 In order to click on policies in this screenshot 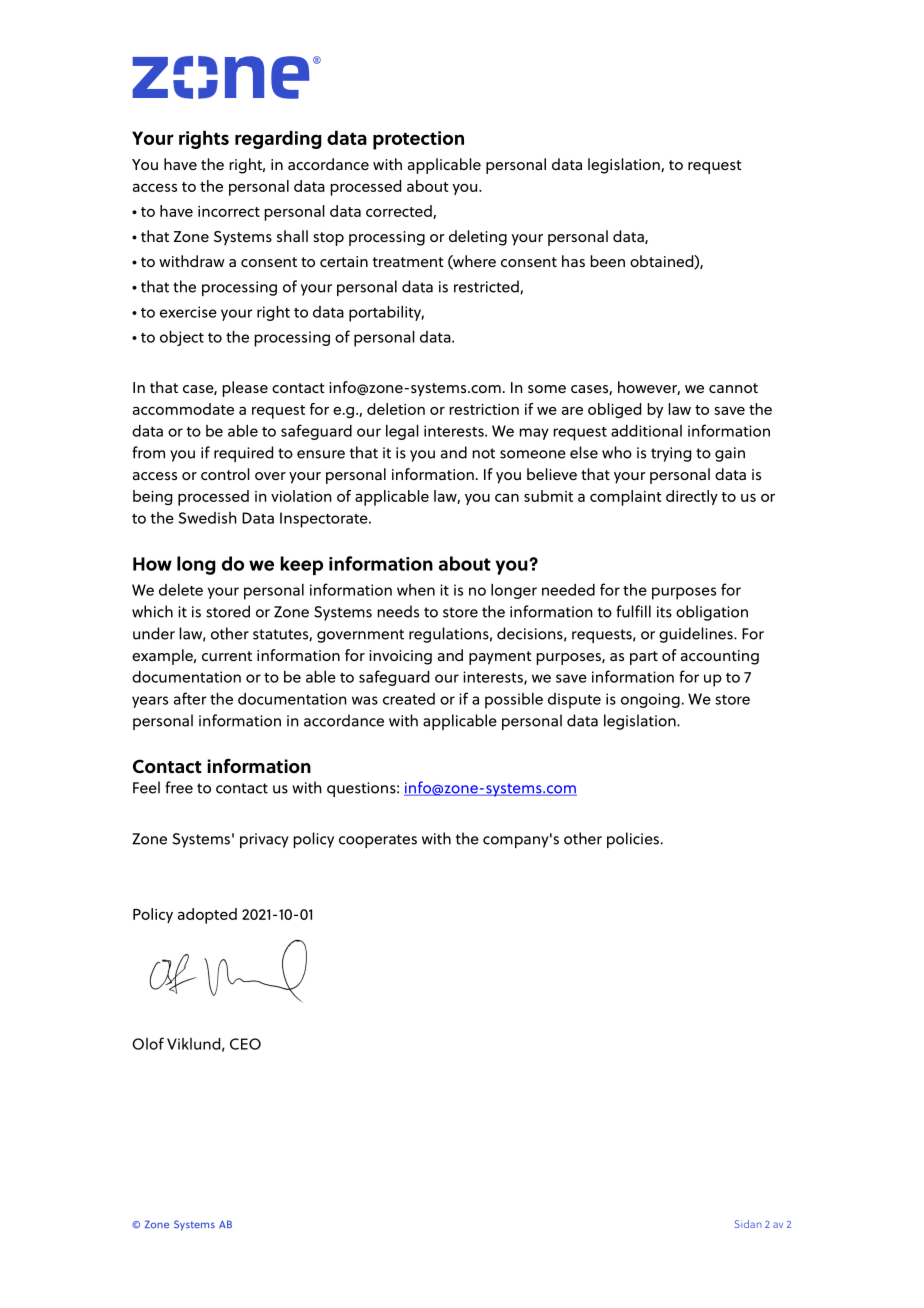, I will do `click(634, 840)`.
